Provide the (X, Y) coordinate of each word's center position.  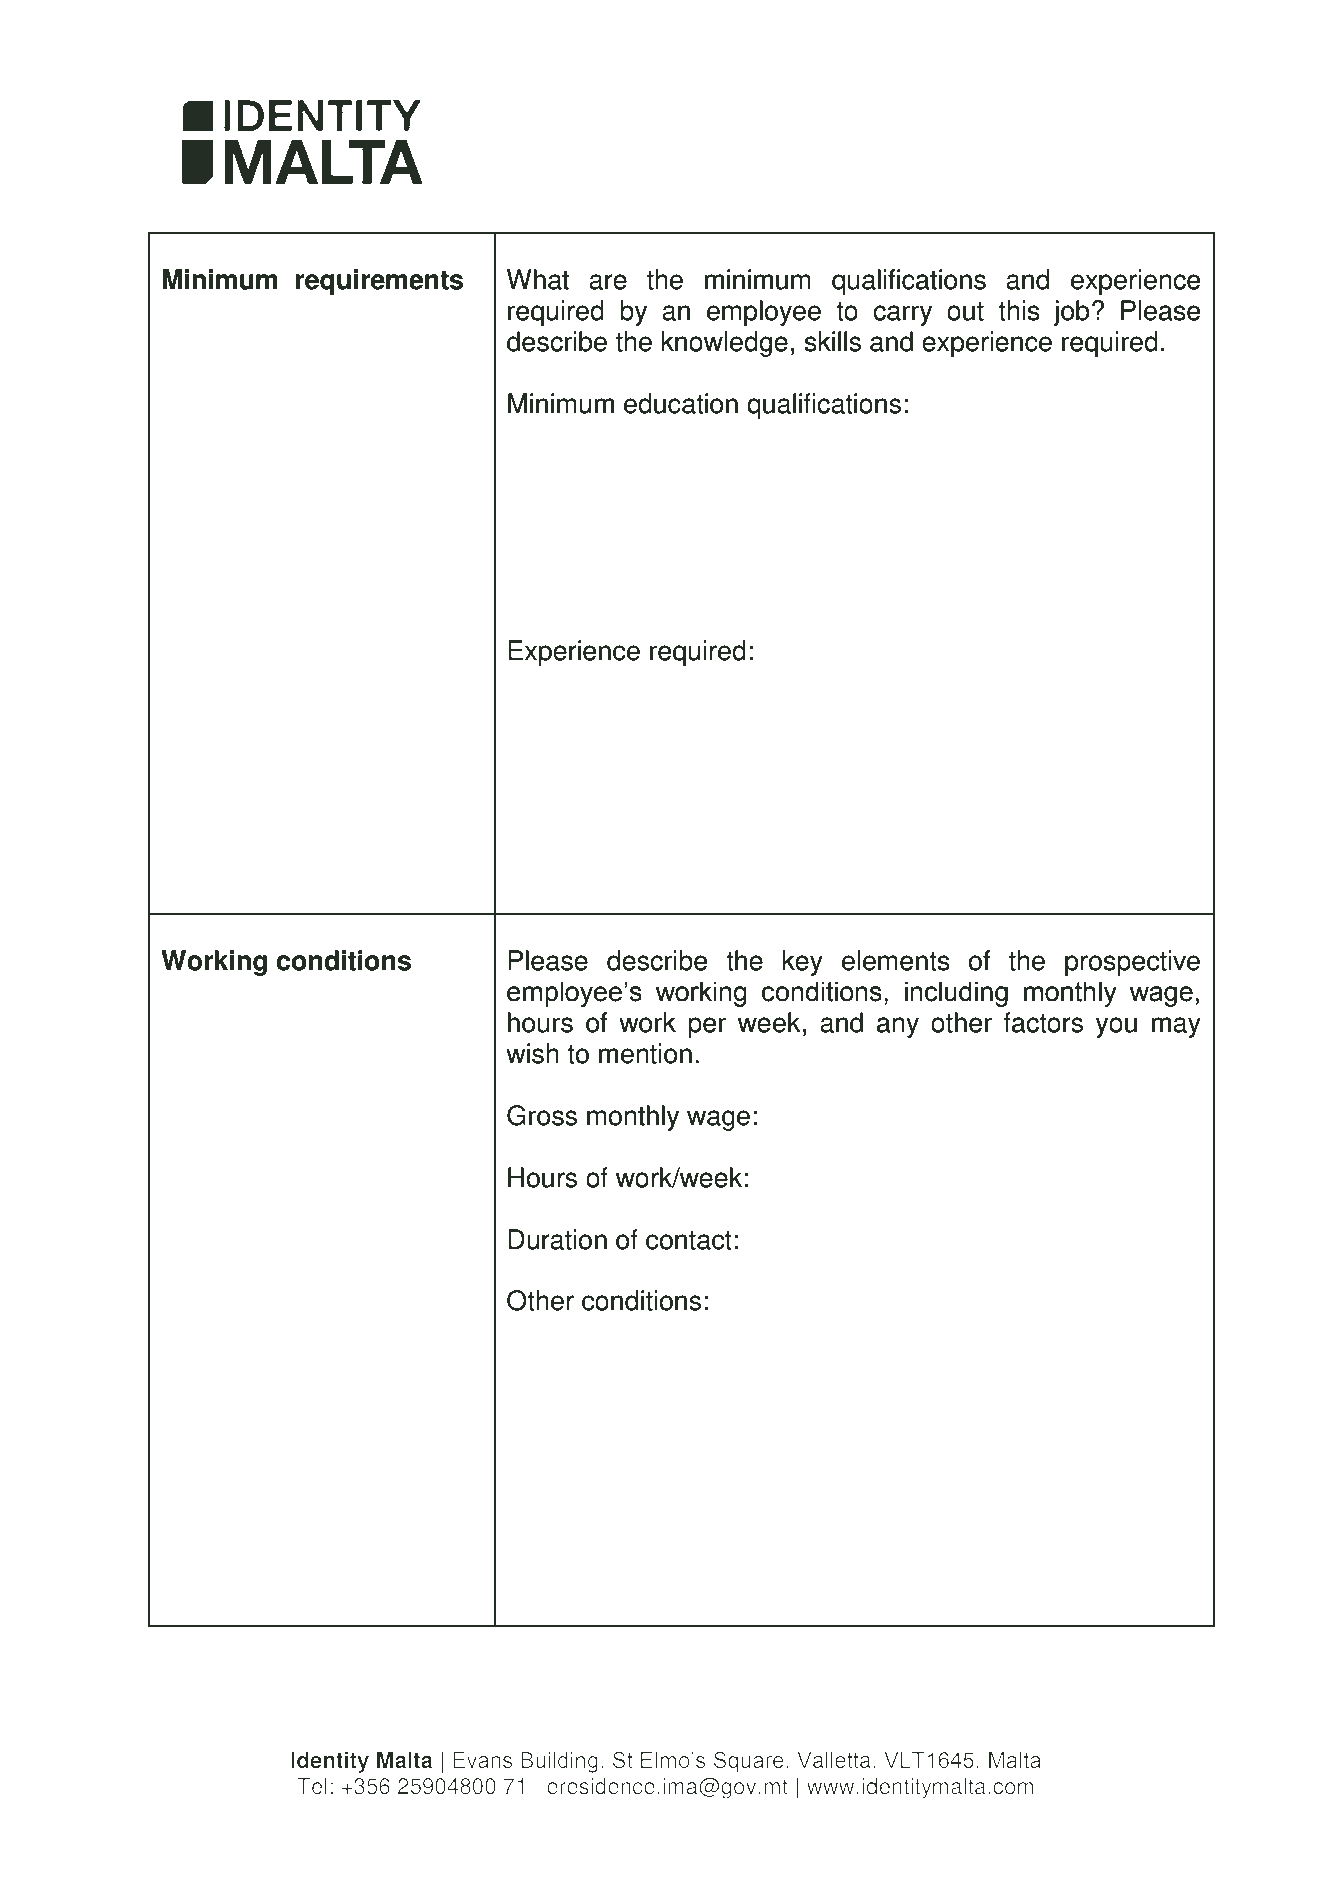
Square (749, 1762)
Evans (482, 1760)
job (1071, 313)
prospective (1132, 963)
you (1116, 1027)
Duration (557, 1239)
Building (559, 1762)
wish (532, 1053)
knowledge (724, 344)
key (802, 963)
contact (689, 1240)
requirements (379, 282)
